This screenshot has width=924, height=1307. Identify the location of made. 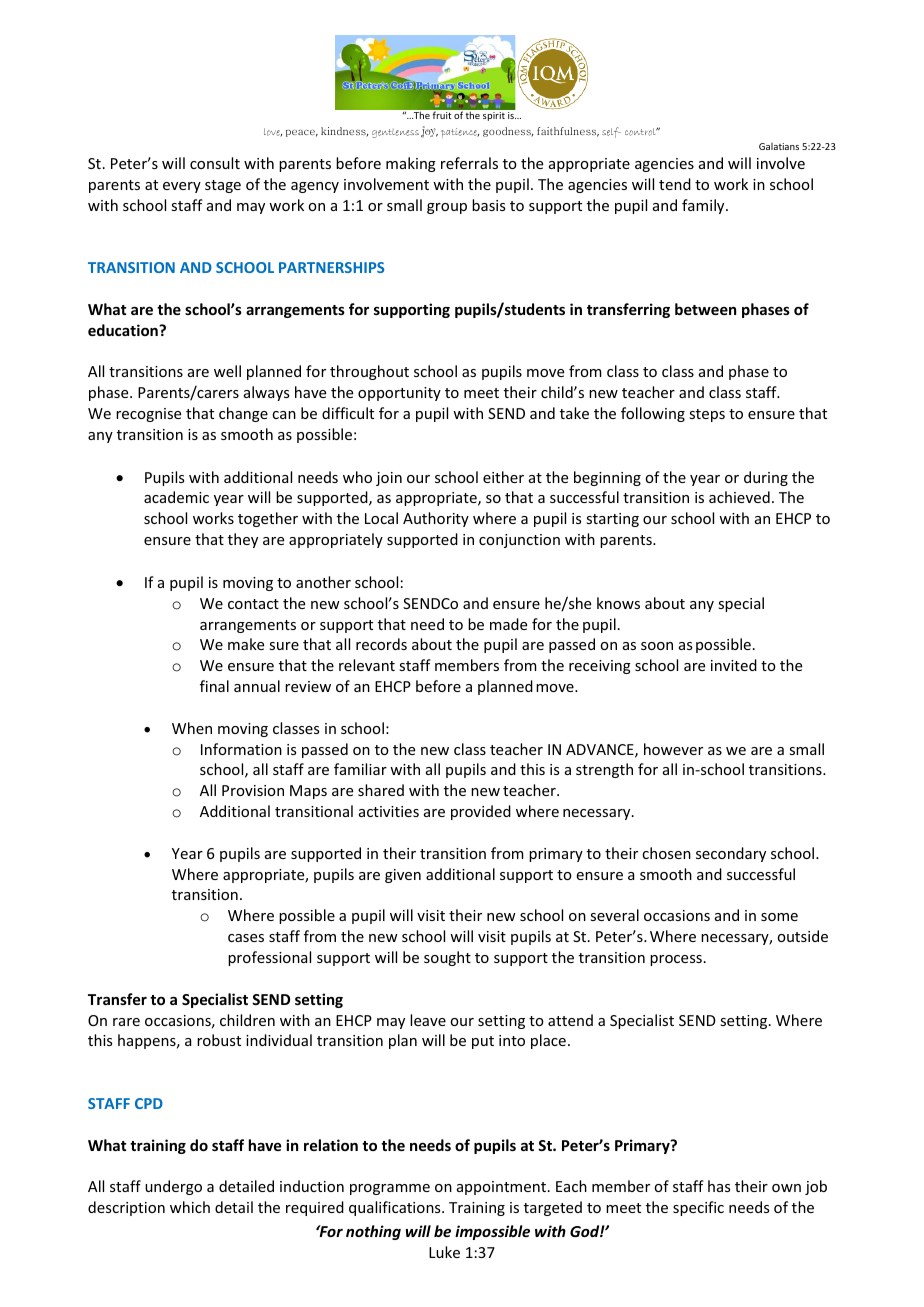
(508, 624).
